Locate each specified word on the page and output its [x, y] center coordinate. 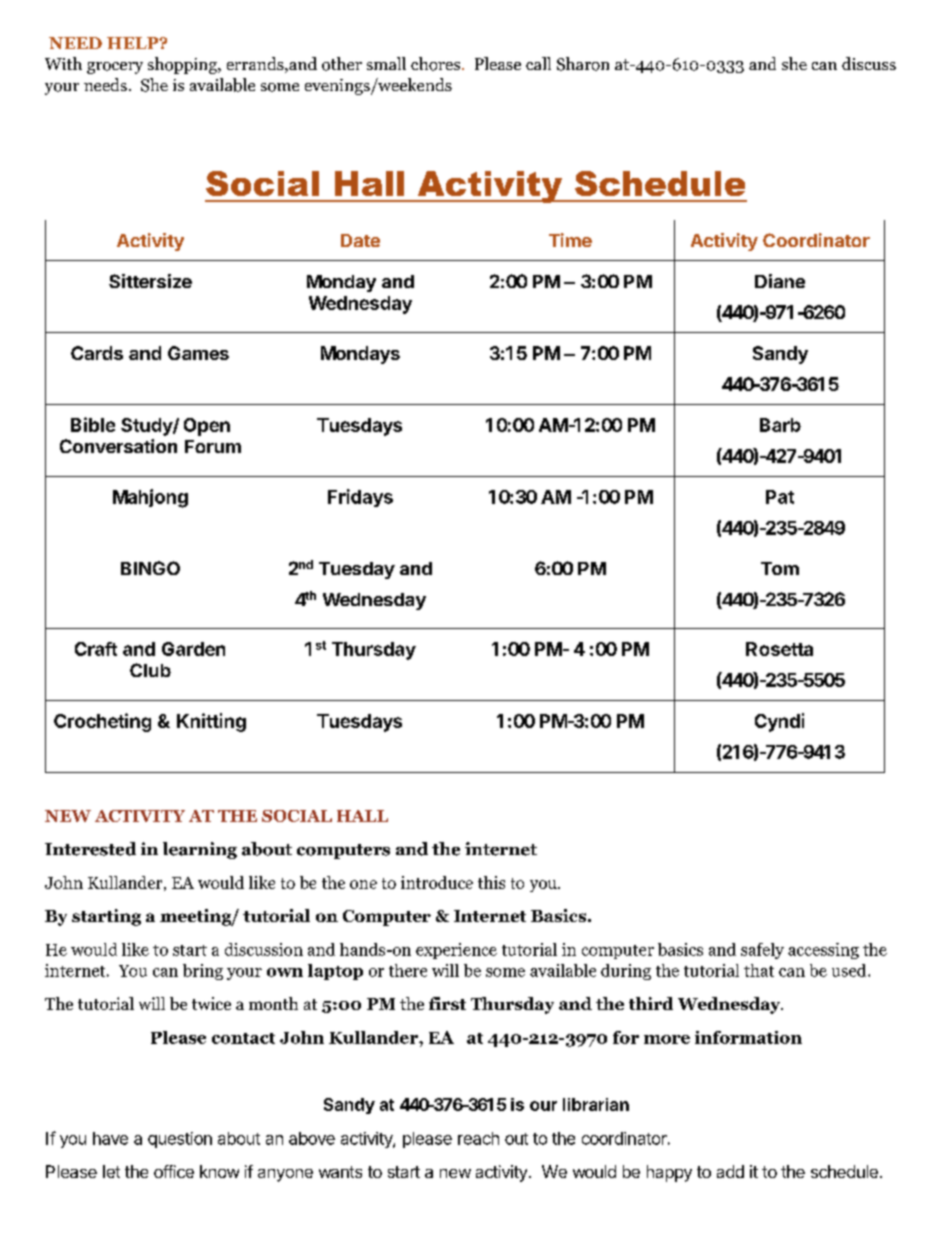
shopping [183, 65]
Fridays [360, 498]
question [180, 1140]
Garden [193, 649]
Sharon [583, 64]
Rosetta [779, 649]
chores [435, 64]
